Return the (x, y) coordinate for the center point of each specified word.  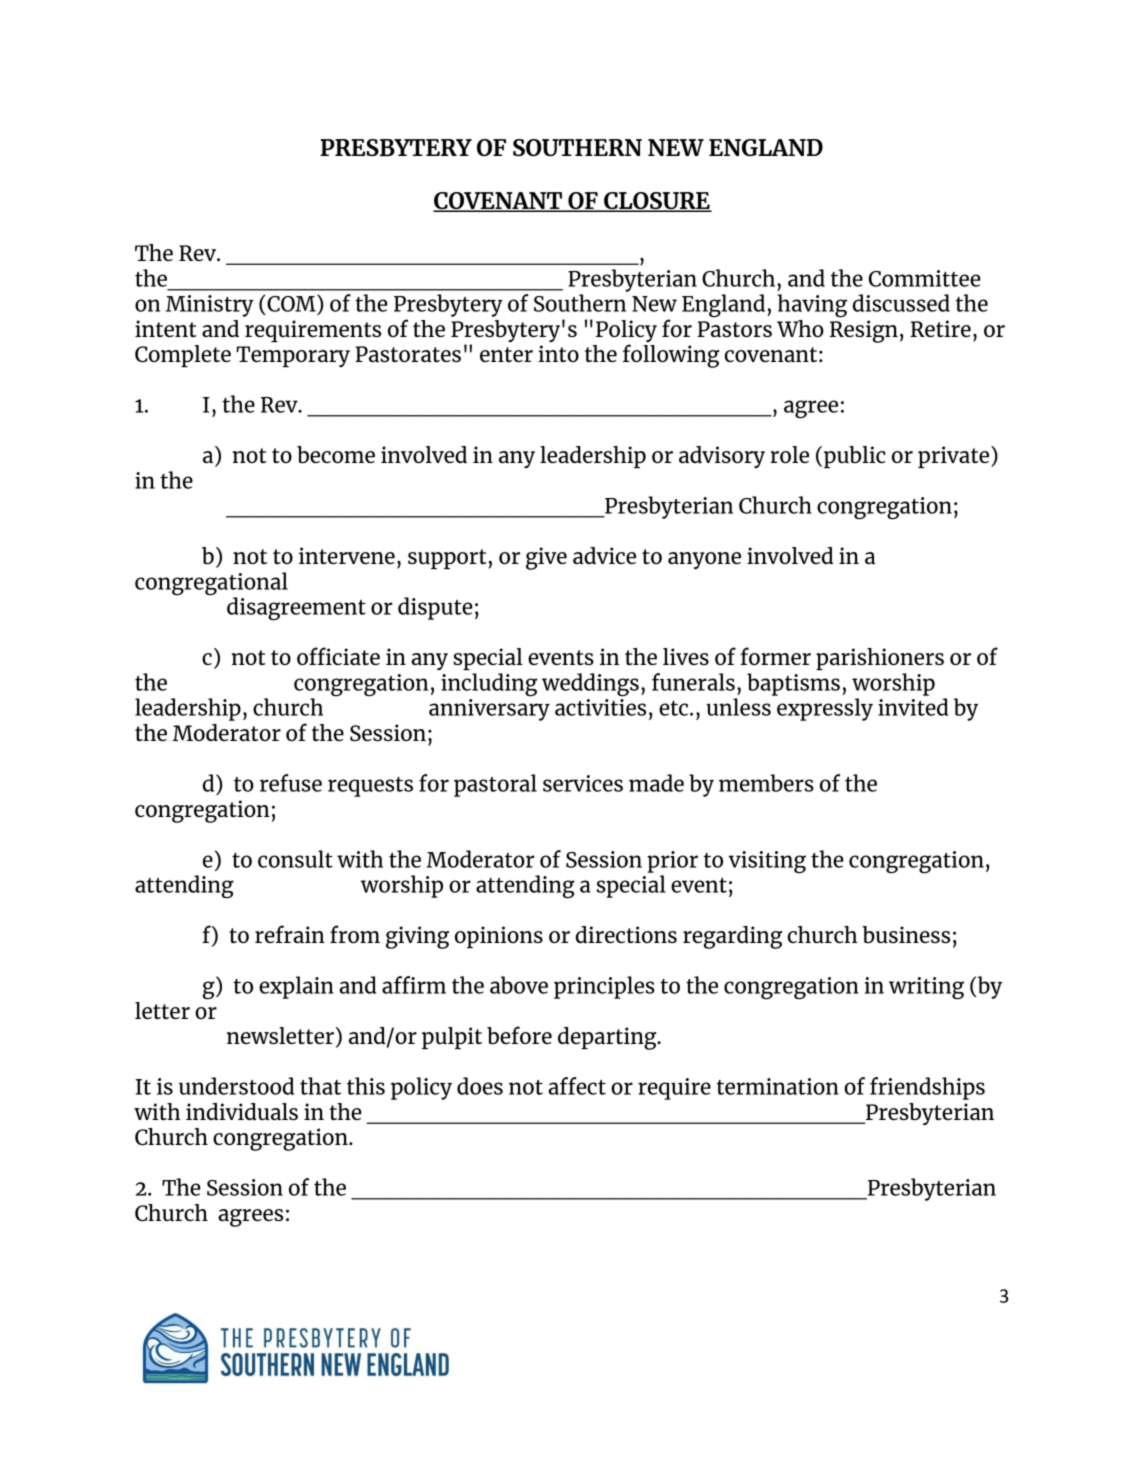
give (546, 558)
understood (236, 1086)
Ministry (210, 306)
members (766, 783)
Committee (924, 278)
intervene (347, 555)
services (583, 783)
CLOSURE (657, 202)
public (855, 457)
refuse (291, 783)
